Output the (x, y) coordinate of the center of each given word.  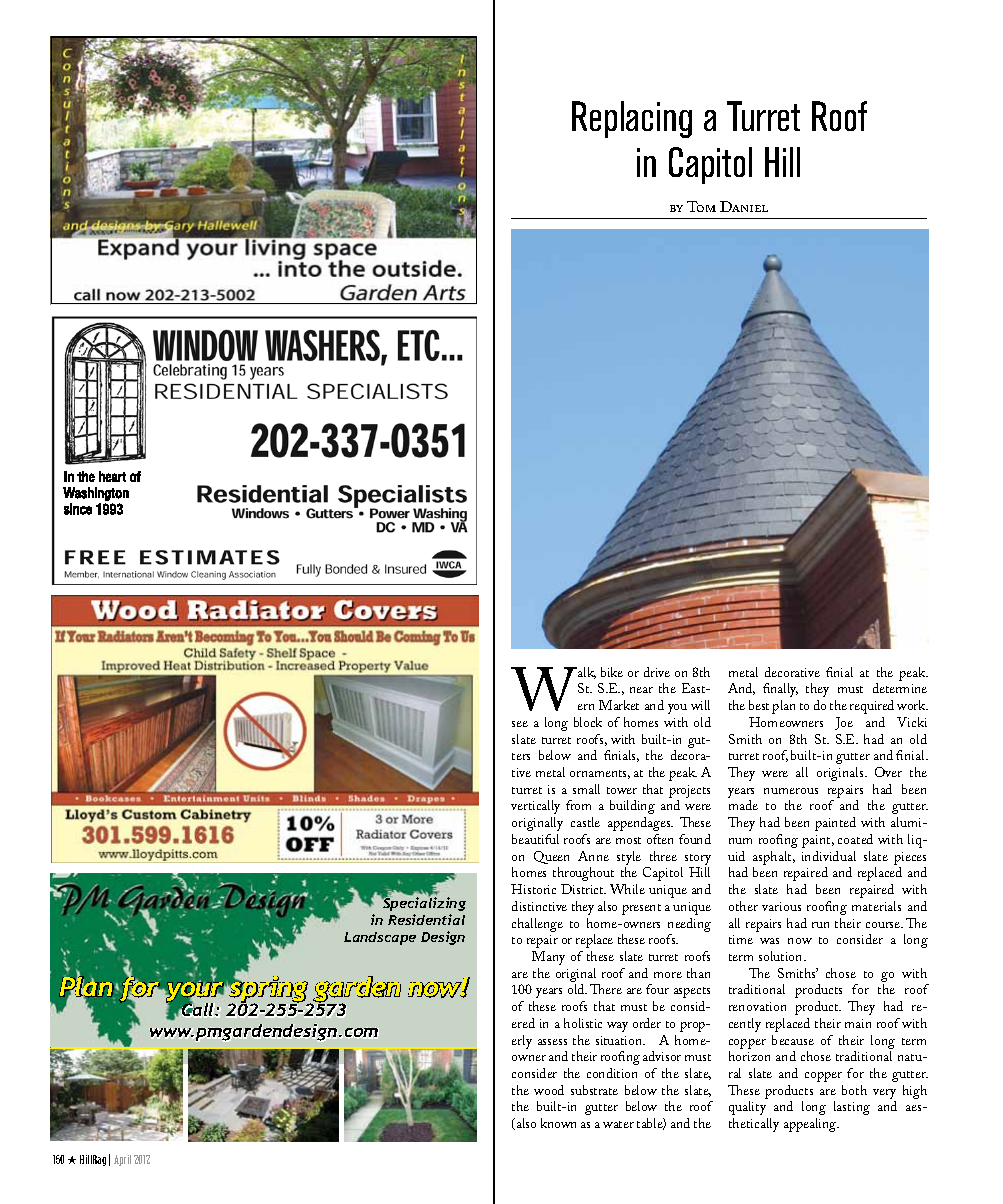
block (588, 722)
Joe (844, 723)
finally (780, 690)
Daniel (744, 206)
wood (549, 1090)
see (520, 724)
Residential (426, 919)
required (872, 707)
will (700, 705)
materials (876, 906)
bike (612, 672)
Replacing (632, 119)
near (641, 690)
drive (657, 672)
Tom (701, 206)
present (641, 909)
